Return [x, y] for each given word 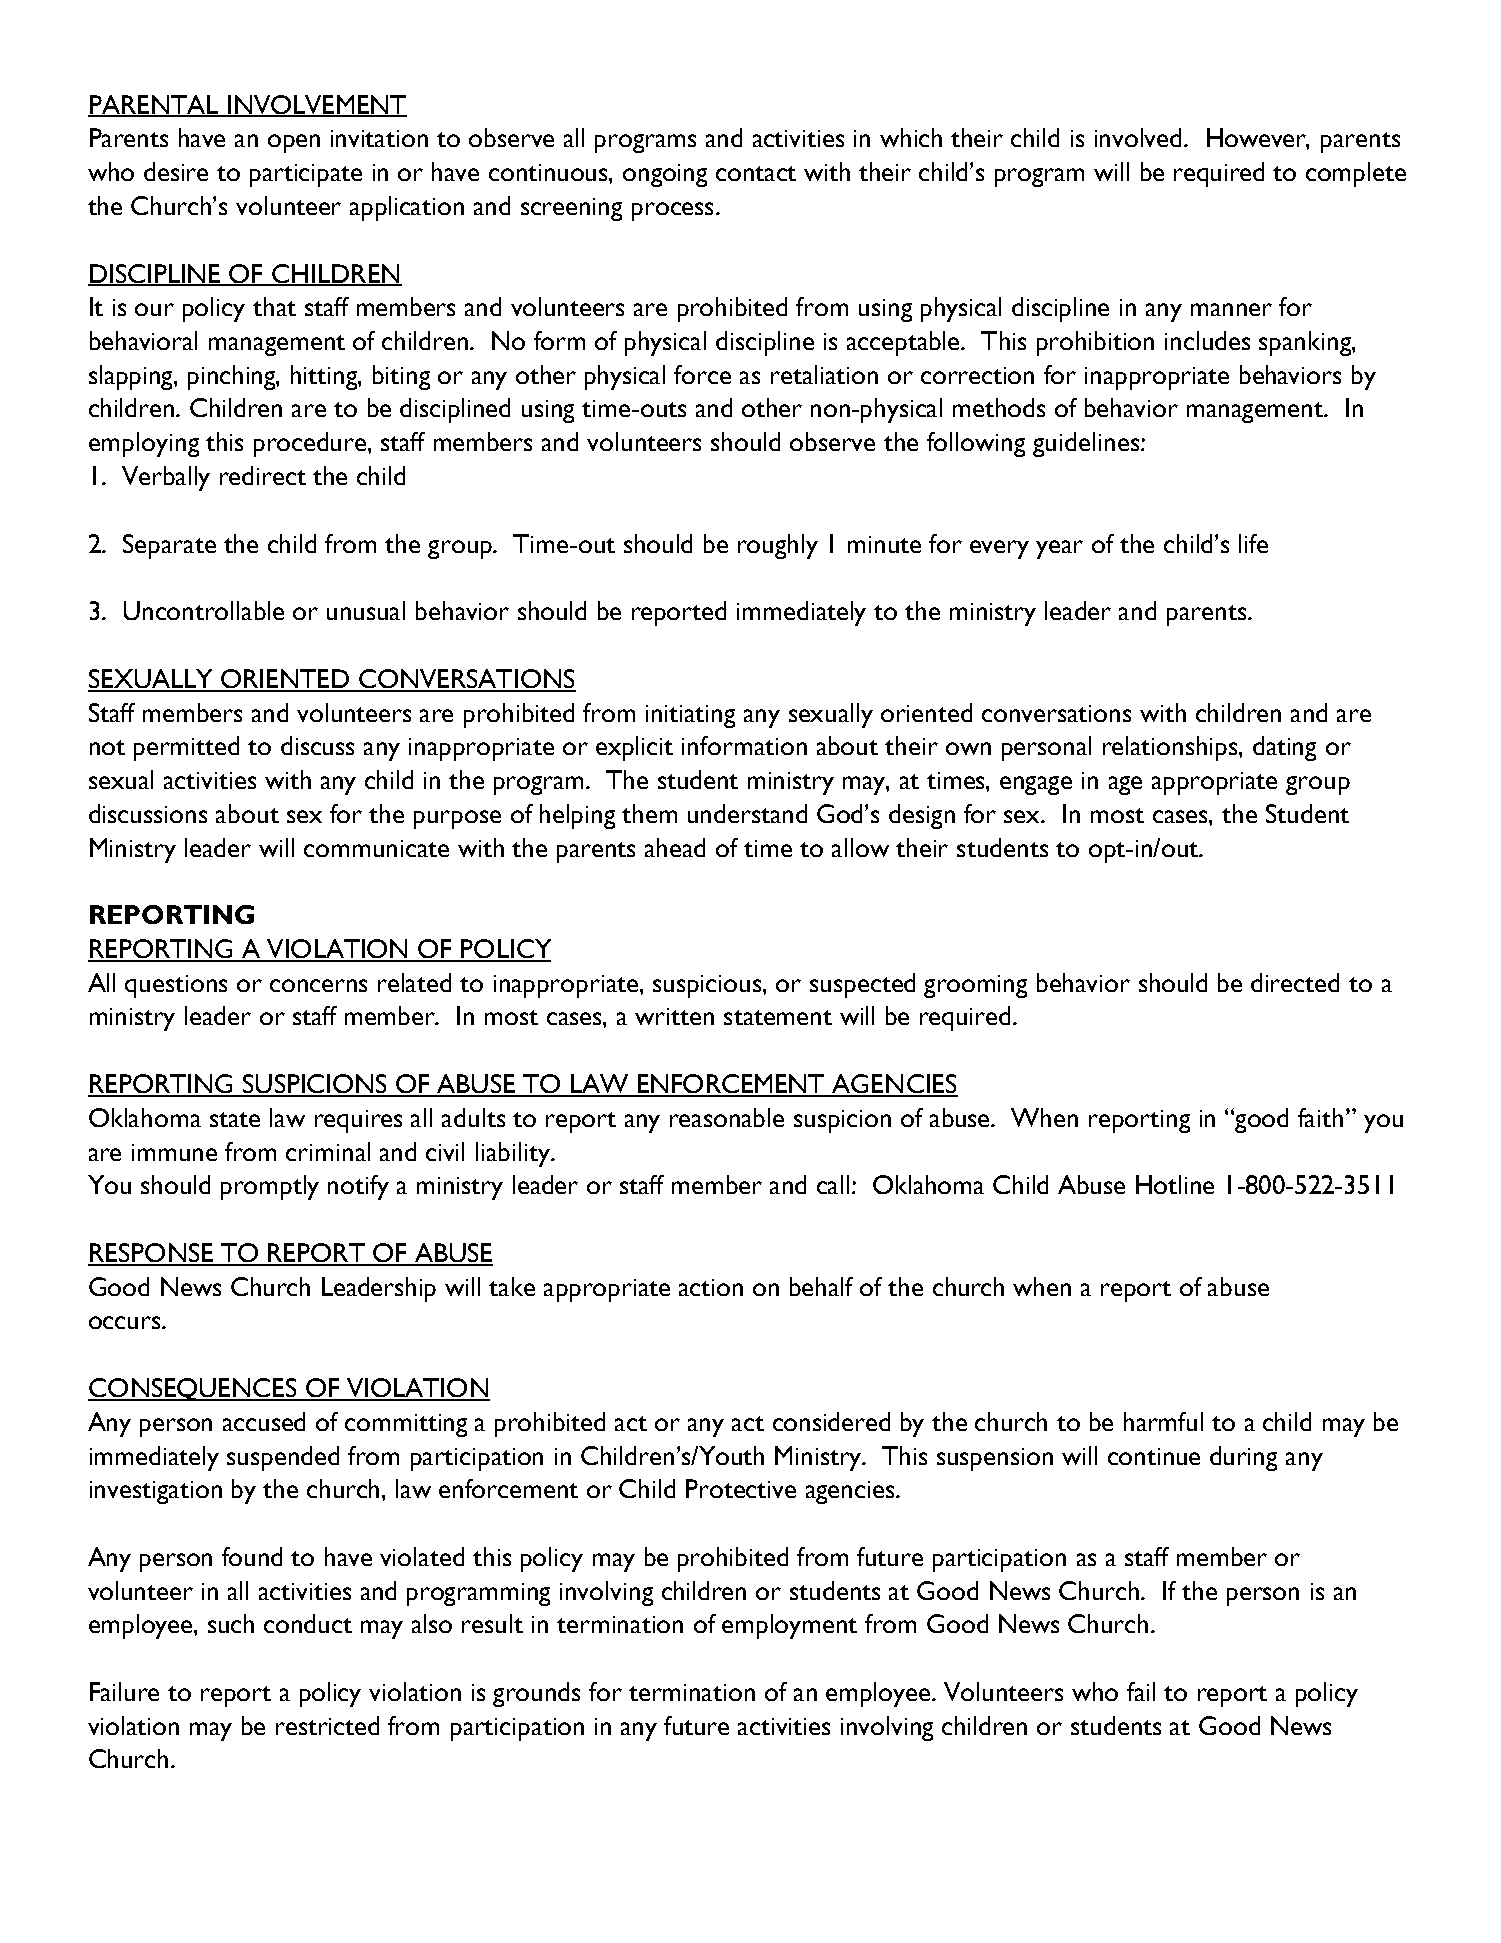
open [294, 143]
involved [1140, 137]
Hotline [1175, 1184]
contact [756, 173]
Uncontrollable [204, 610]
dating [1284, 748]
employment [789, 1626]
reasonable [727, 1117]
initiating [690, 716]
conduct [308, 1623]
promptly [270, 1187]
